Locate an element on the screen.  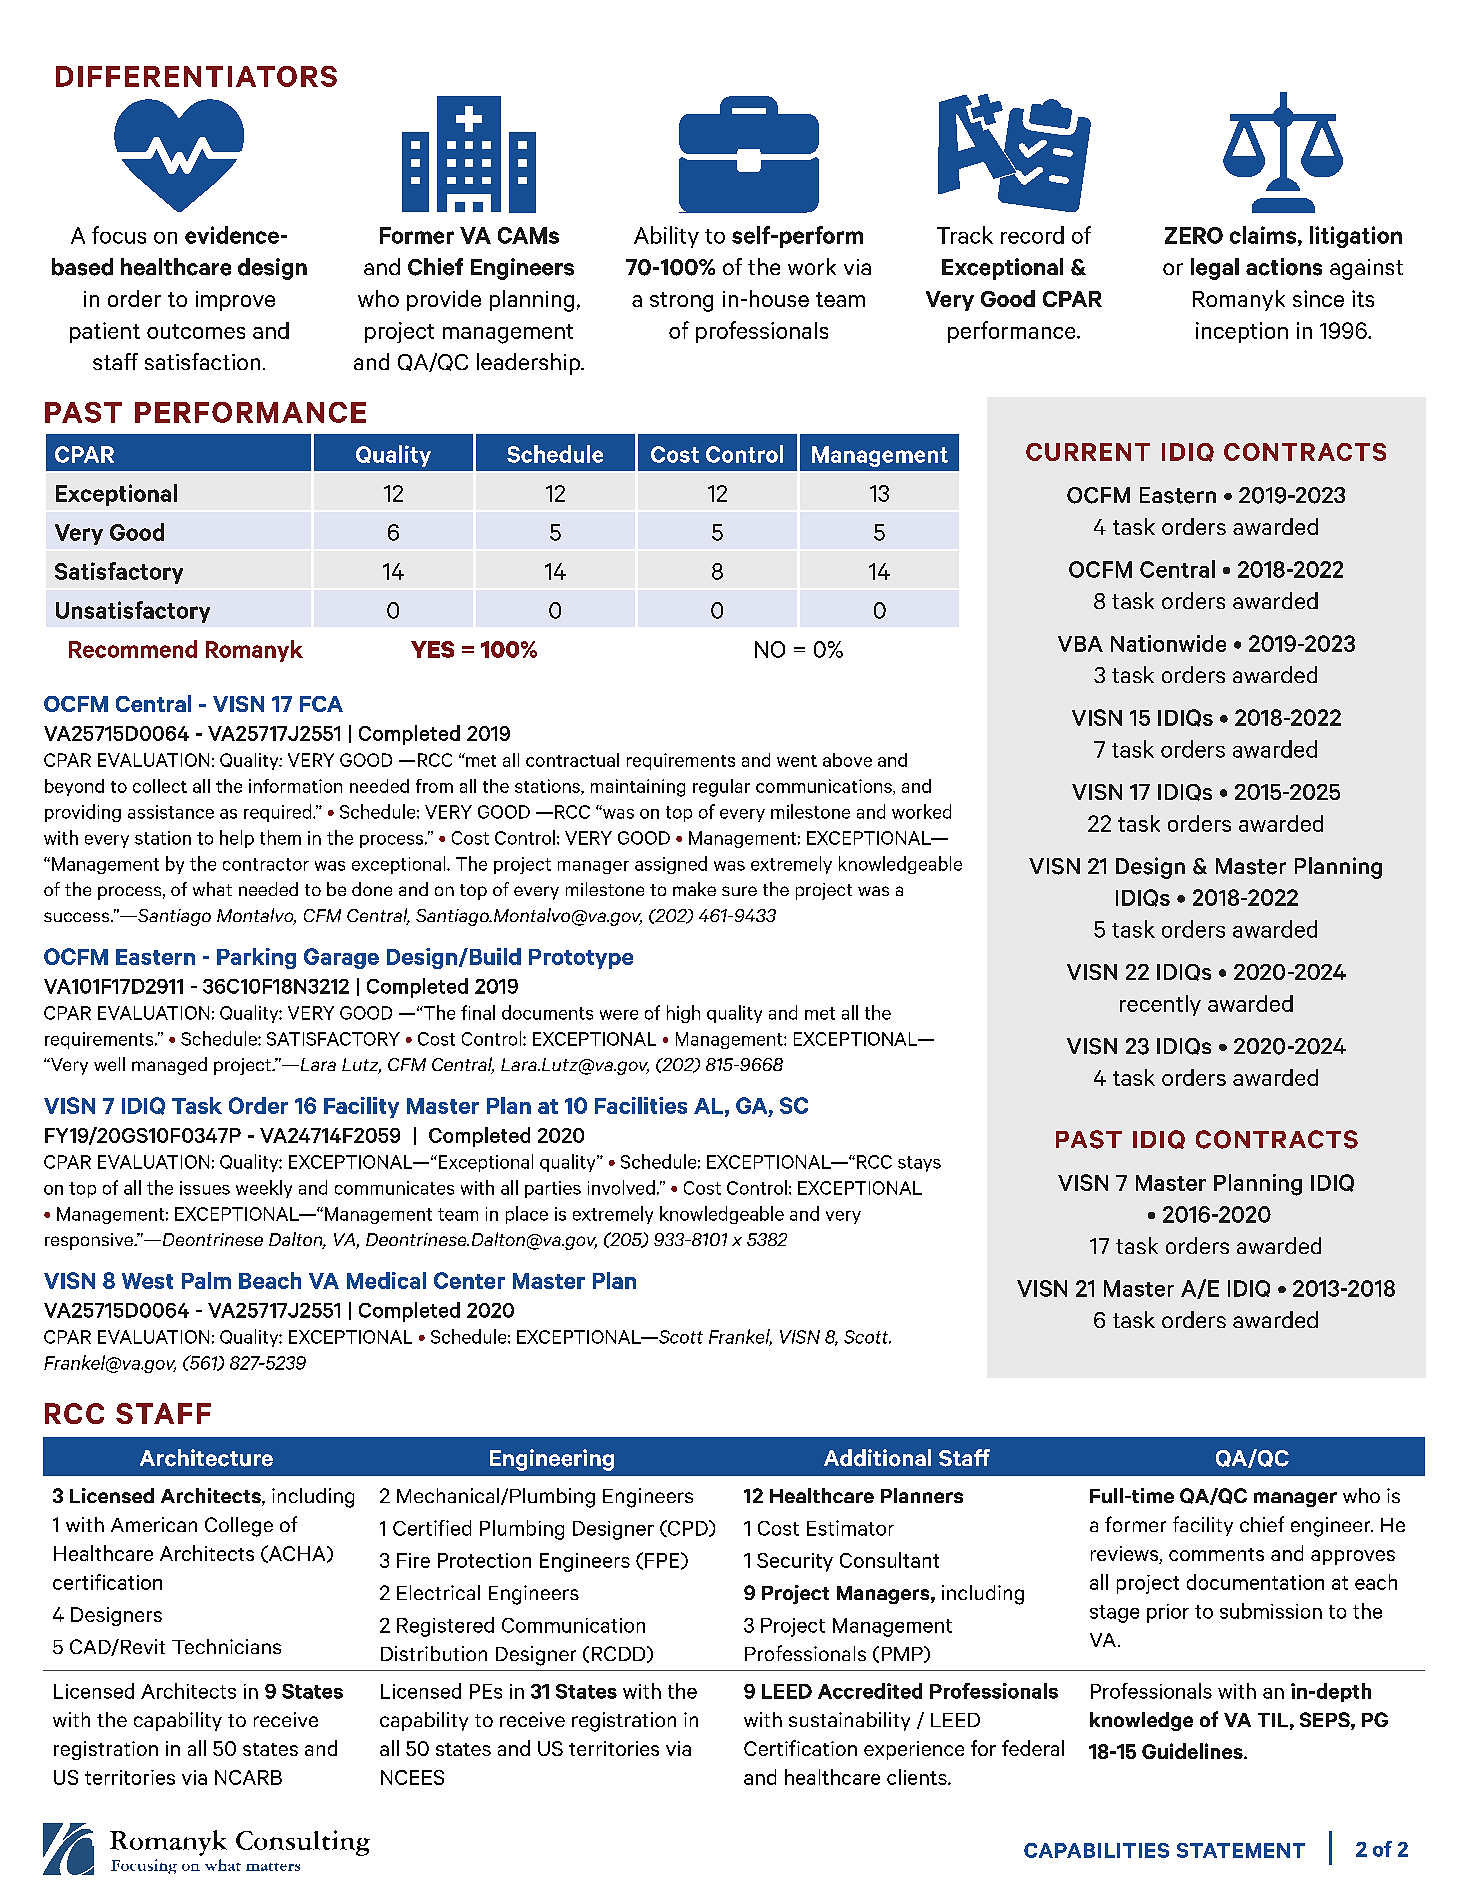
went is located at coordinates (797, 761).
